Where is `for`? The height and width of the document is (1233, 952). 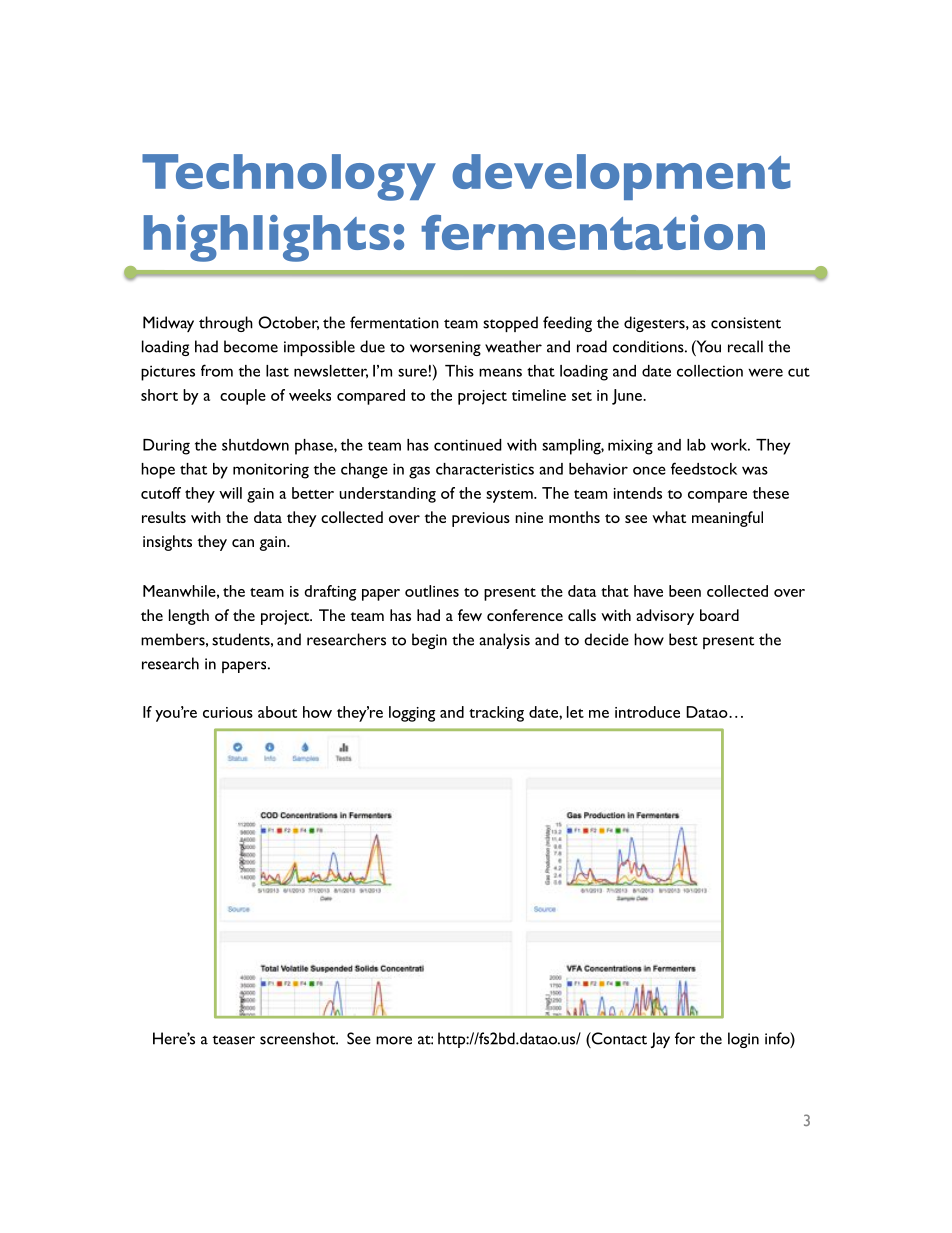
for is located at coordinates (685, 1038).
